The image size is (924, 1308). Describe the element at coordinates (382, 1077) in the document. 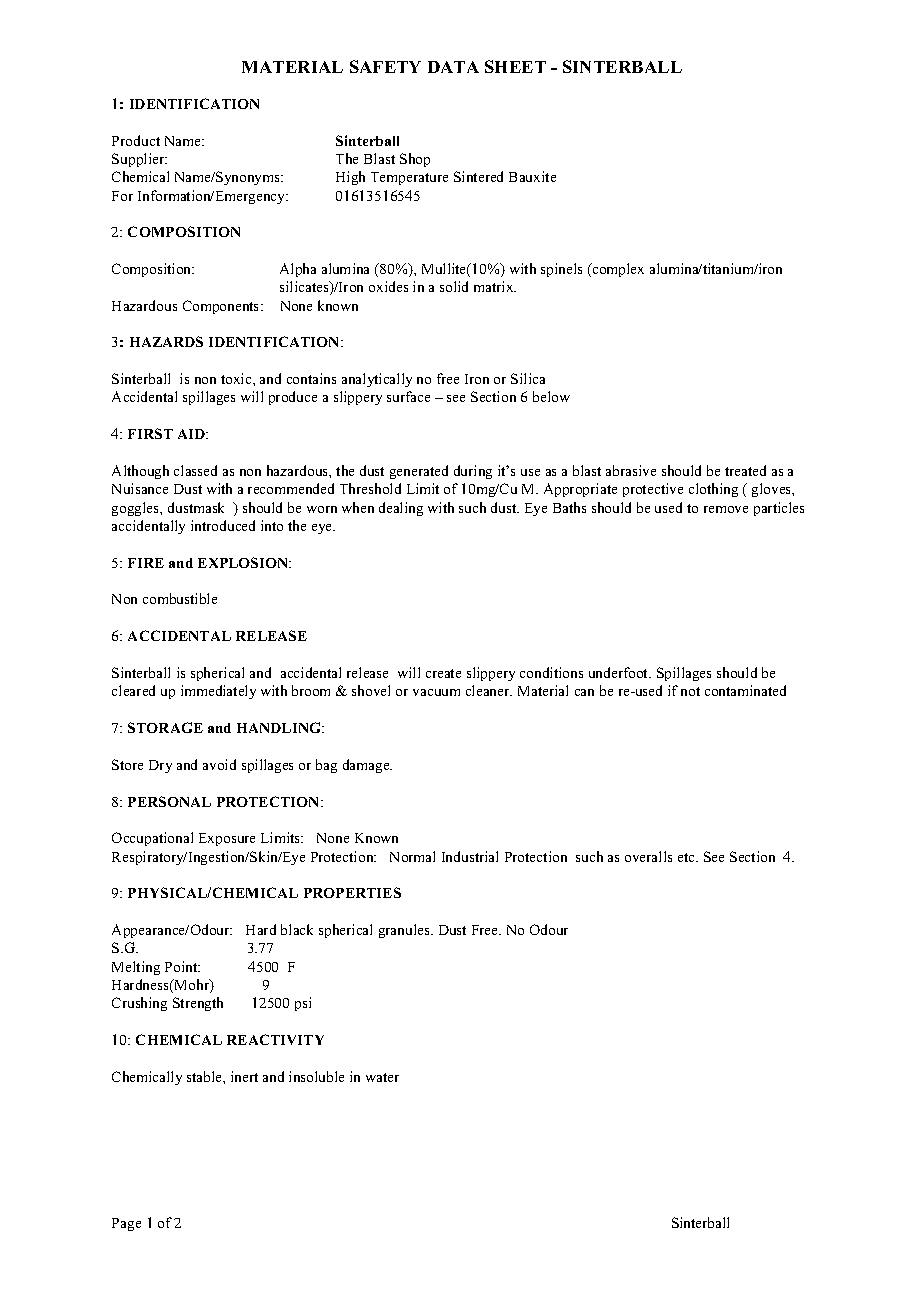

I see `water` at that location.
